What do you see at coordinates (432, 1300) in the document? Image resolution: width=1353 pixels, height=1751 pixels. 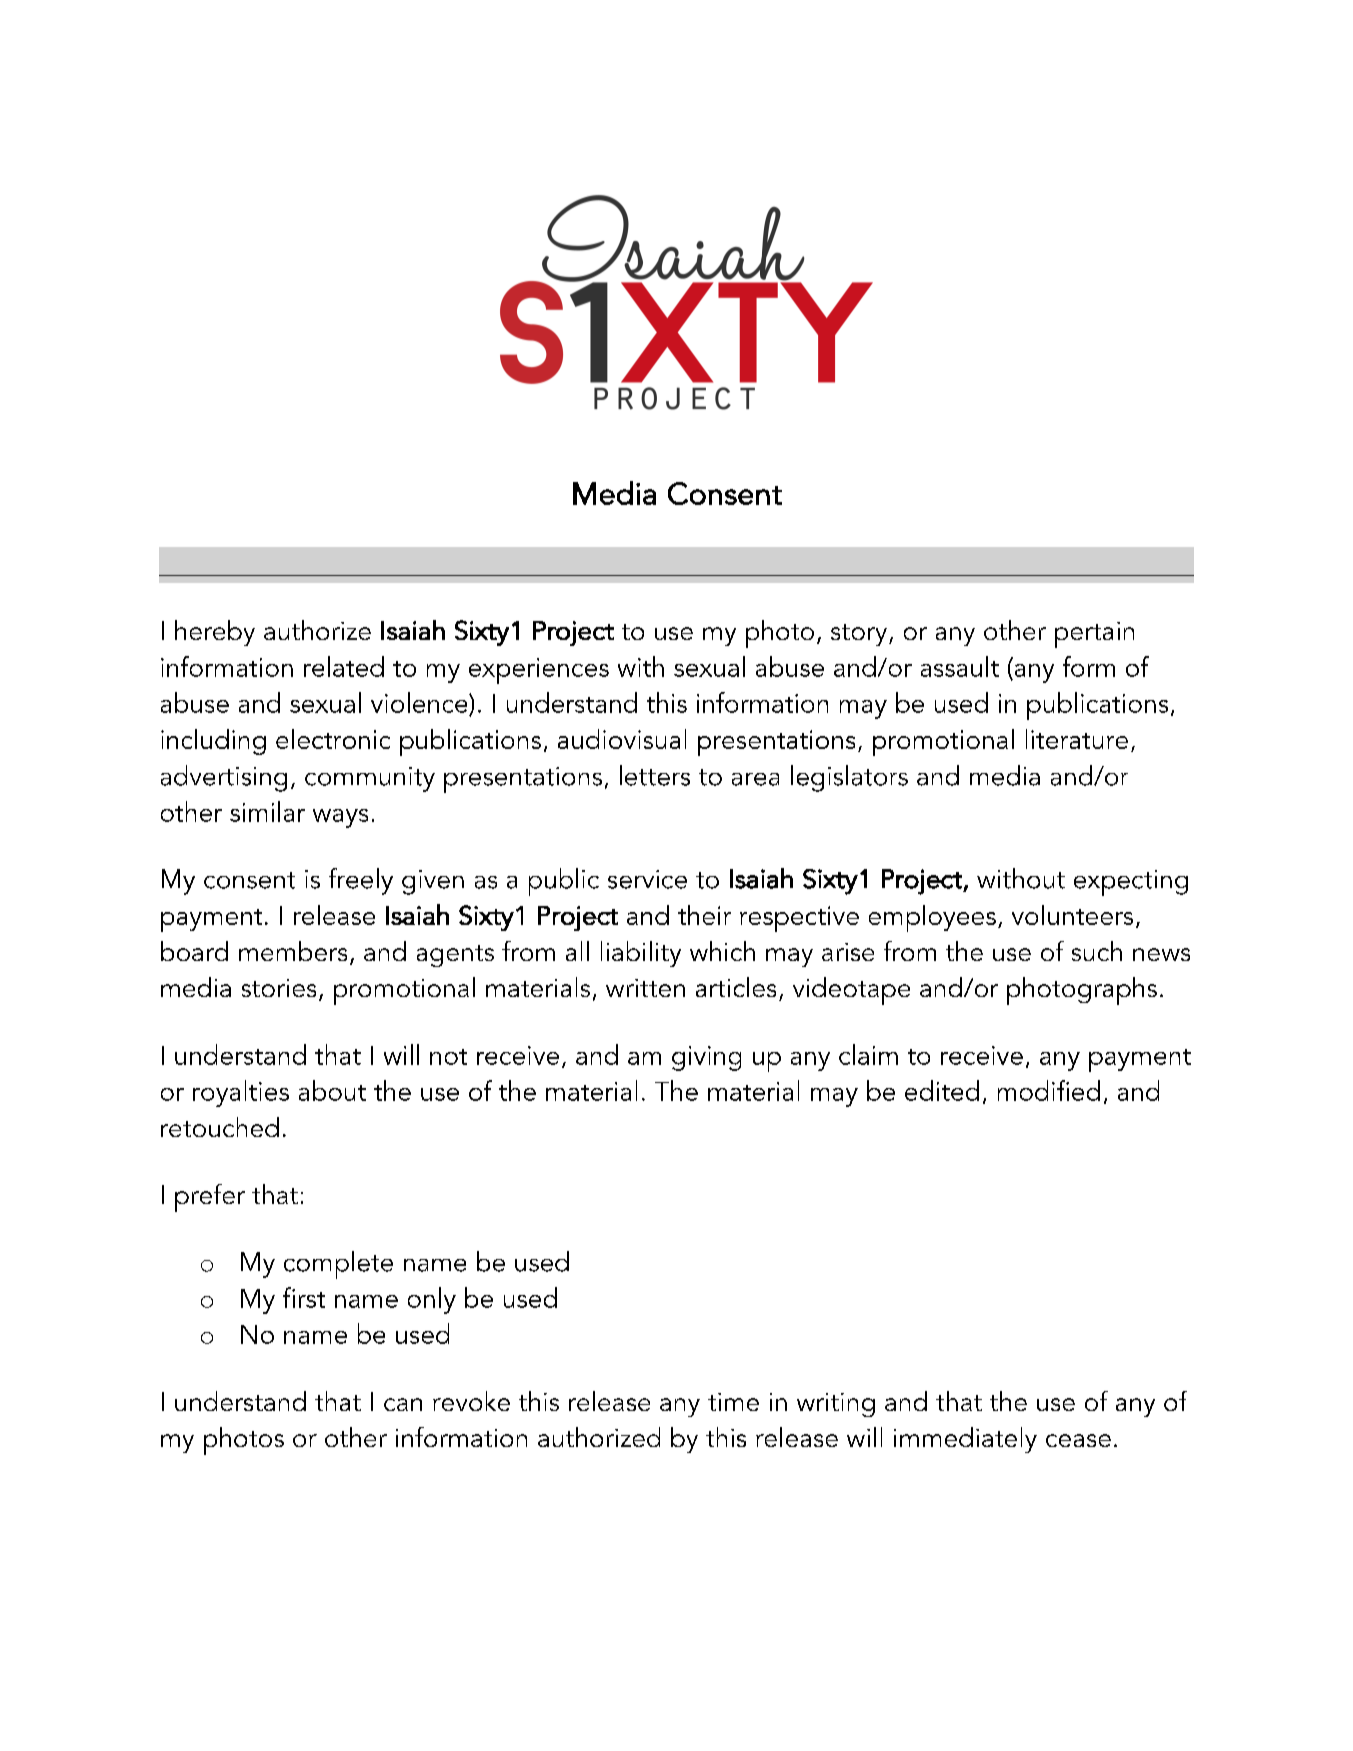 I see `only` at bounding box center [432, 1300].
